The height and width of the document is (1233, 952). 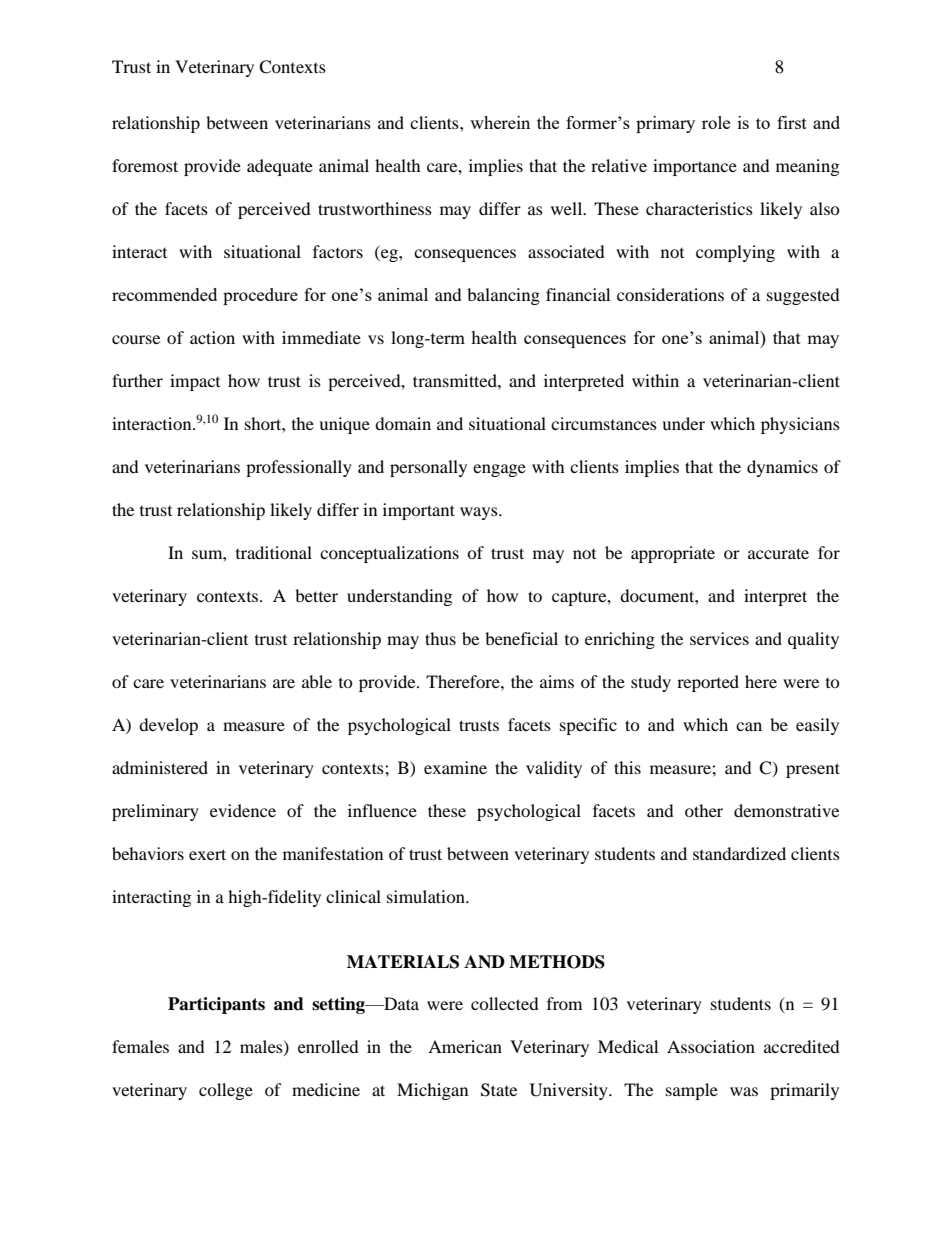 What do you see at coordinates (226, 1091) in the document?
I see `college` at bounding box center [226, 1091].
